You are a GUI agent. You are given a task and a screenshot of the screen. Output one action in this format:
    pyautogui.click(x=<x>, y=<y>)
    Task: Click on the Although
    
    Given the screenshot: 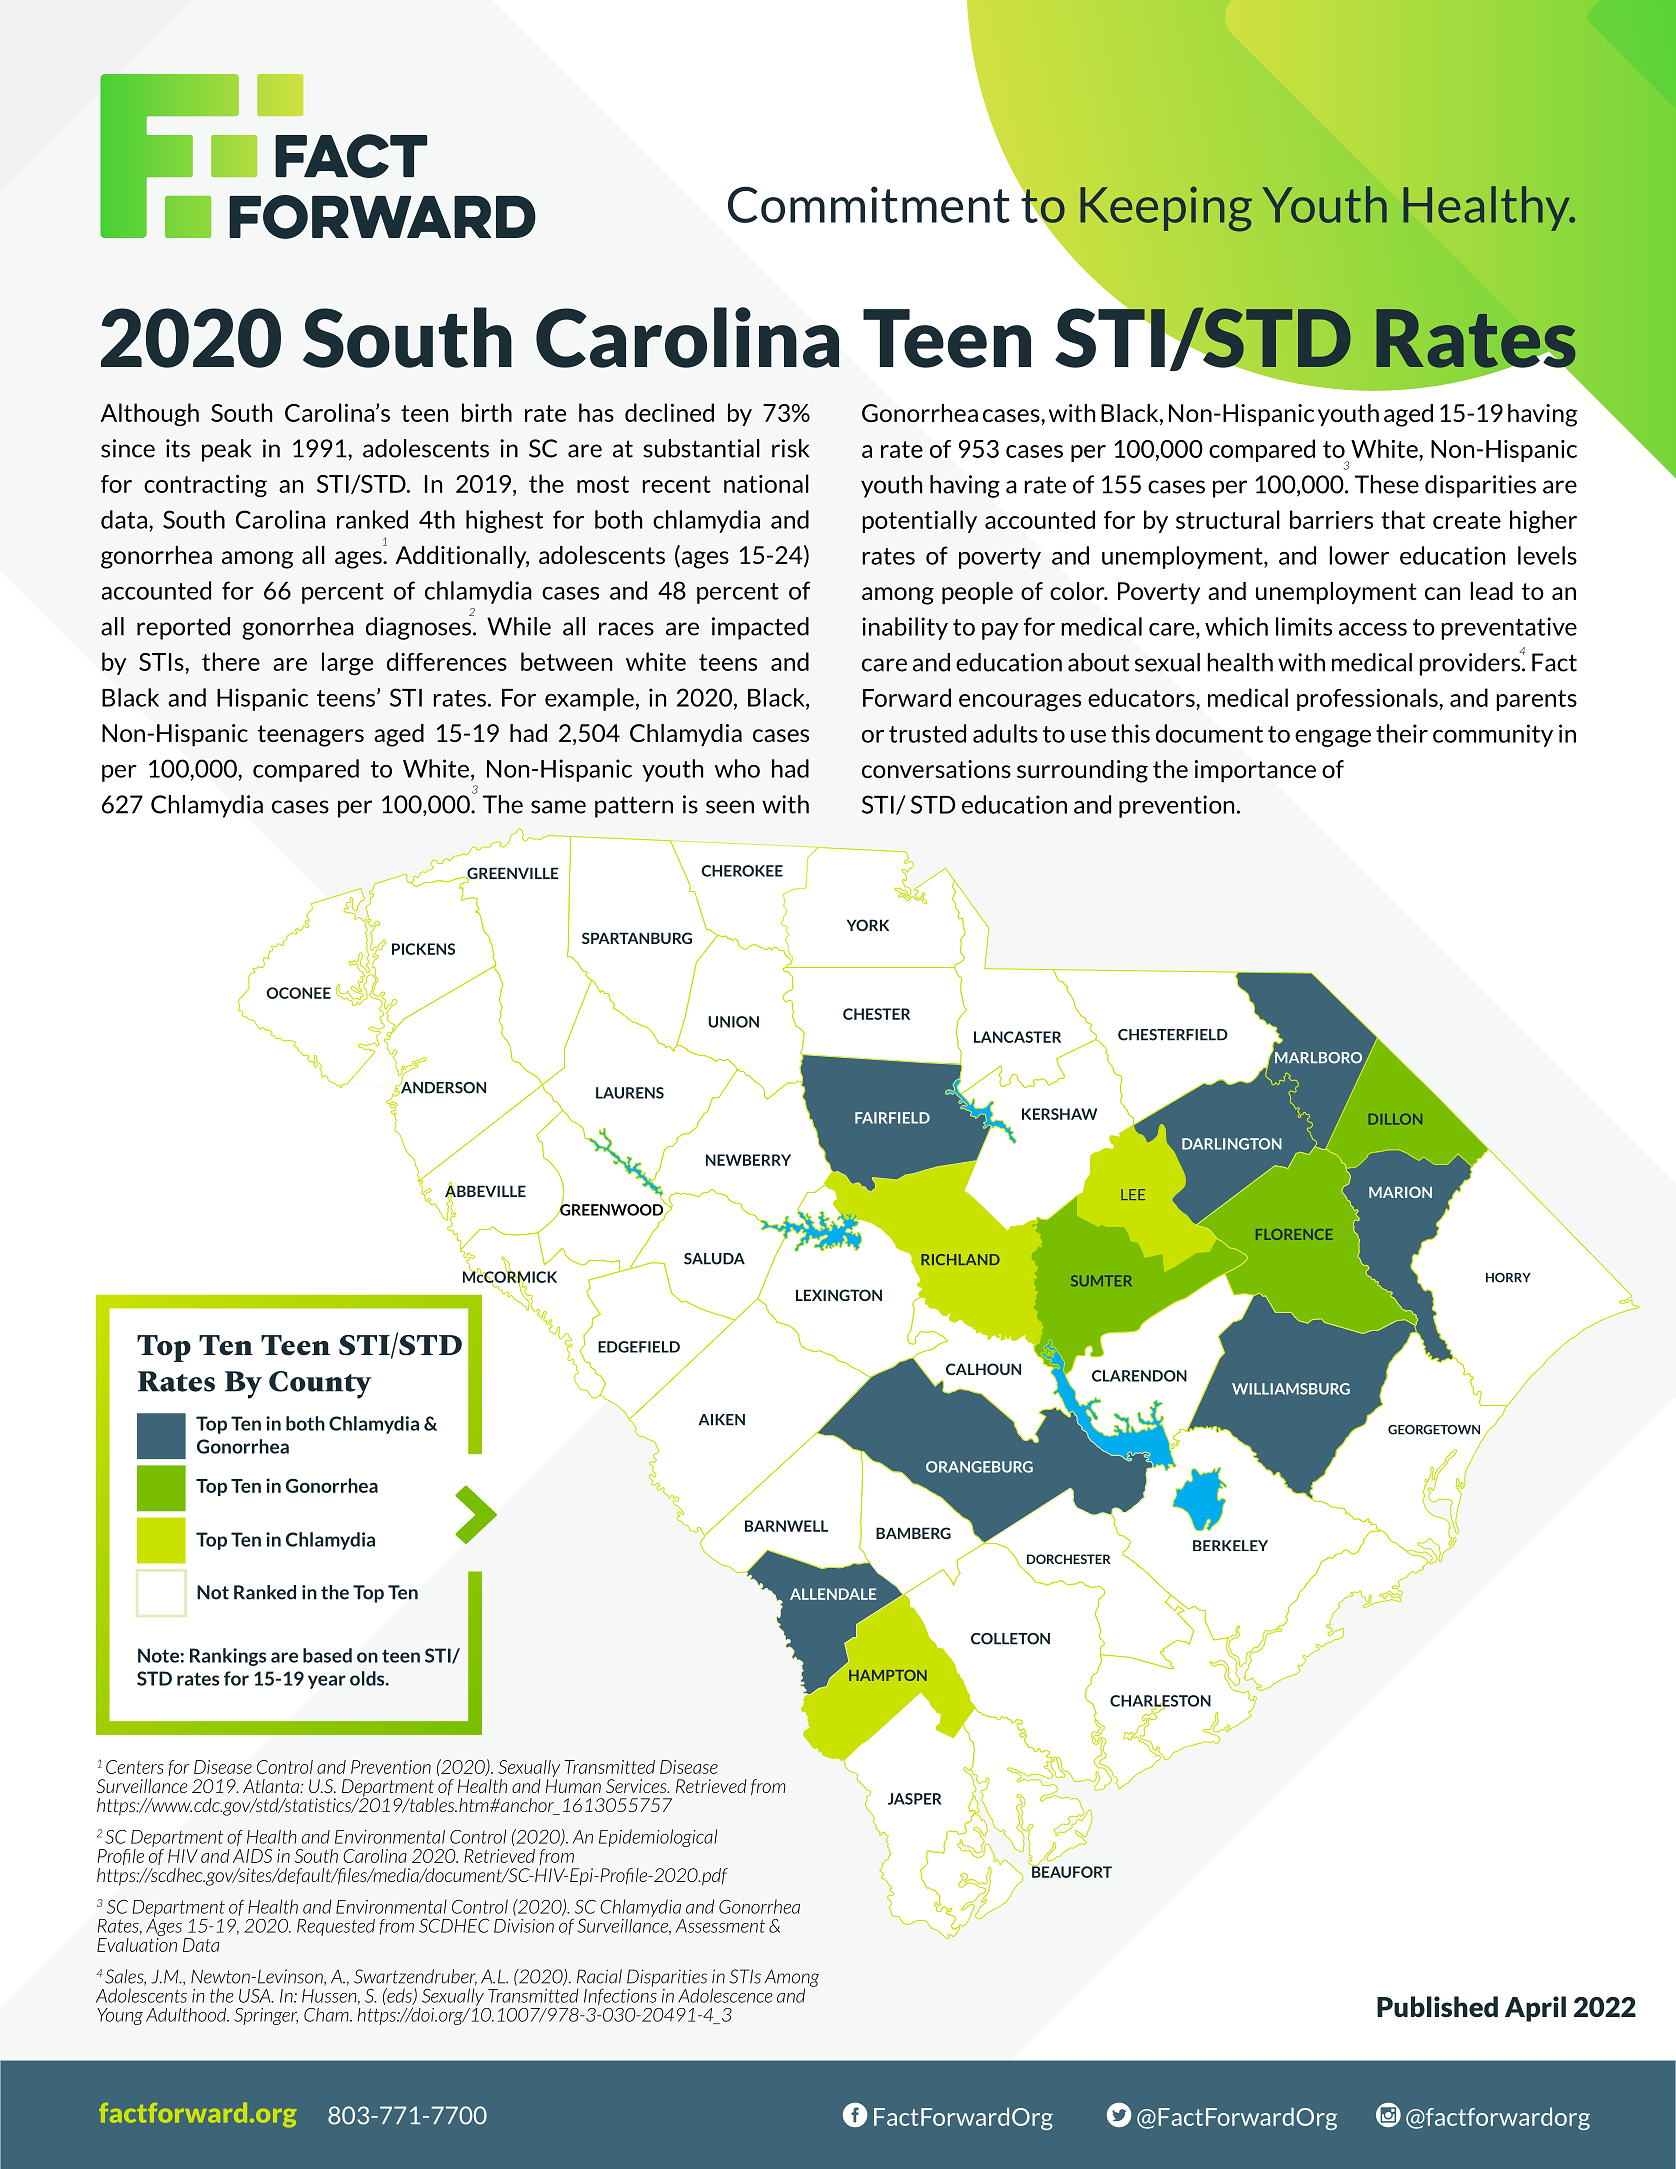 What is the action you would take?
    pyautogui.click(x=150, y=415)
